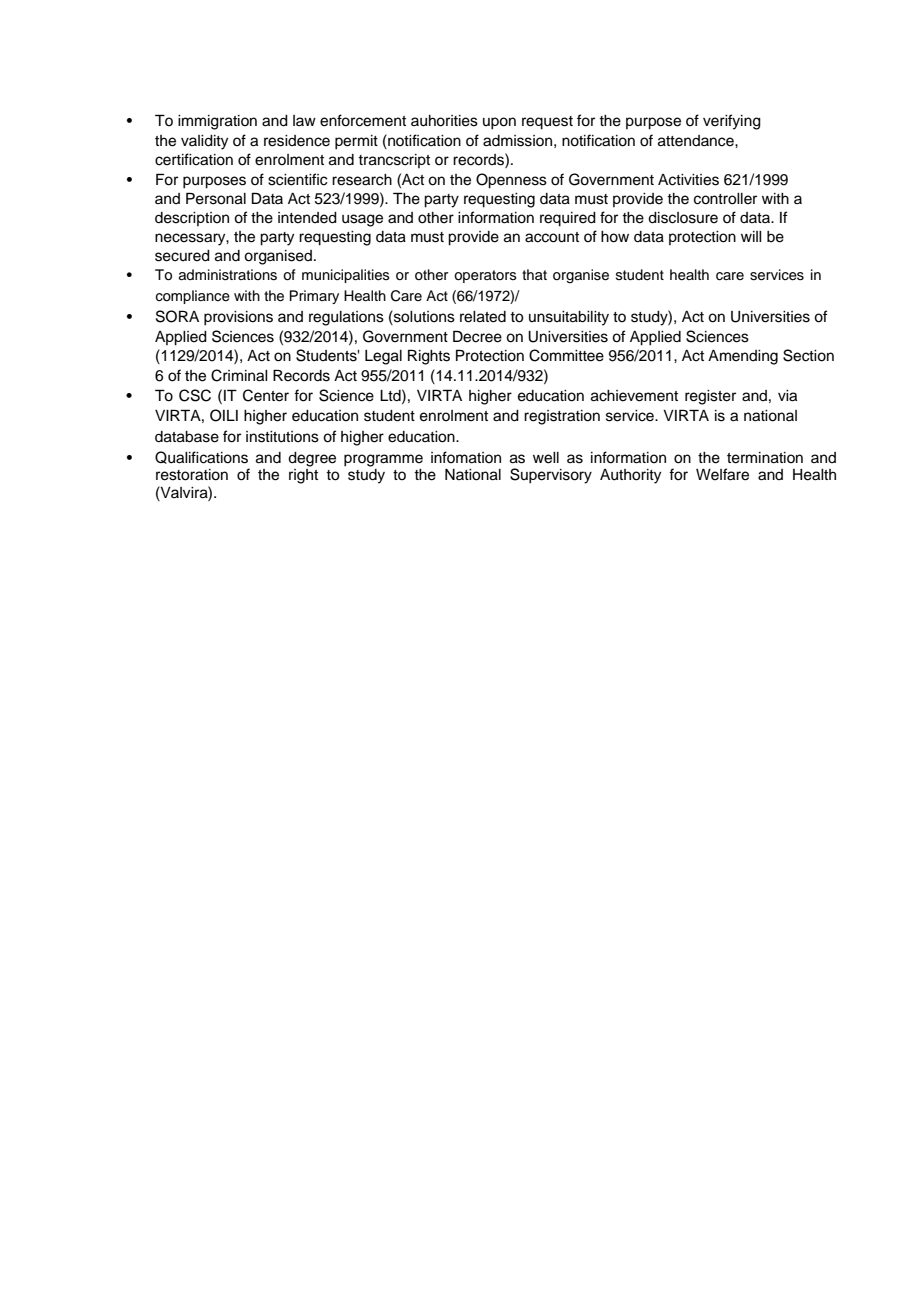  Describe the element at coordinates (710, 397) in the screenshot. I see `register` at that location.
